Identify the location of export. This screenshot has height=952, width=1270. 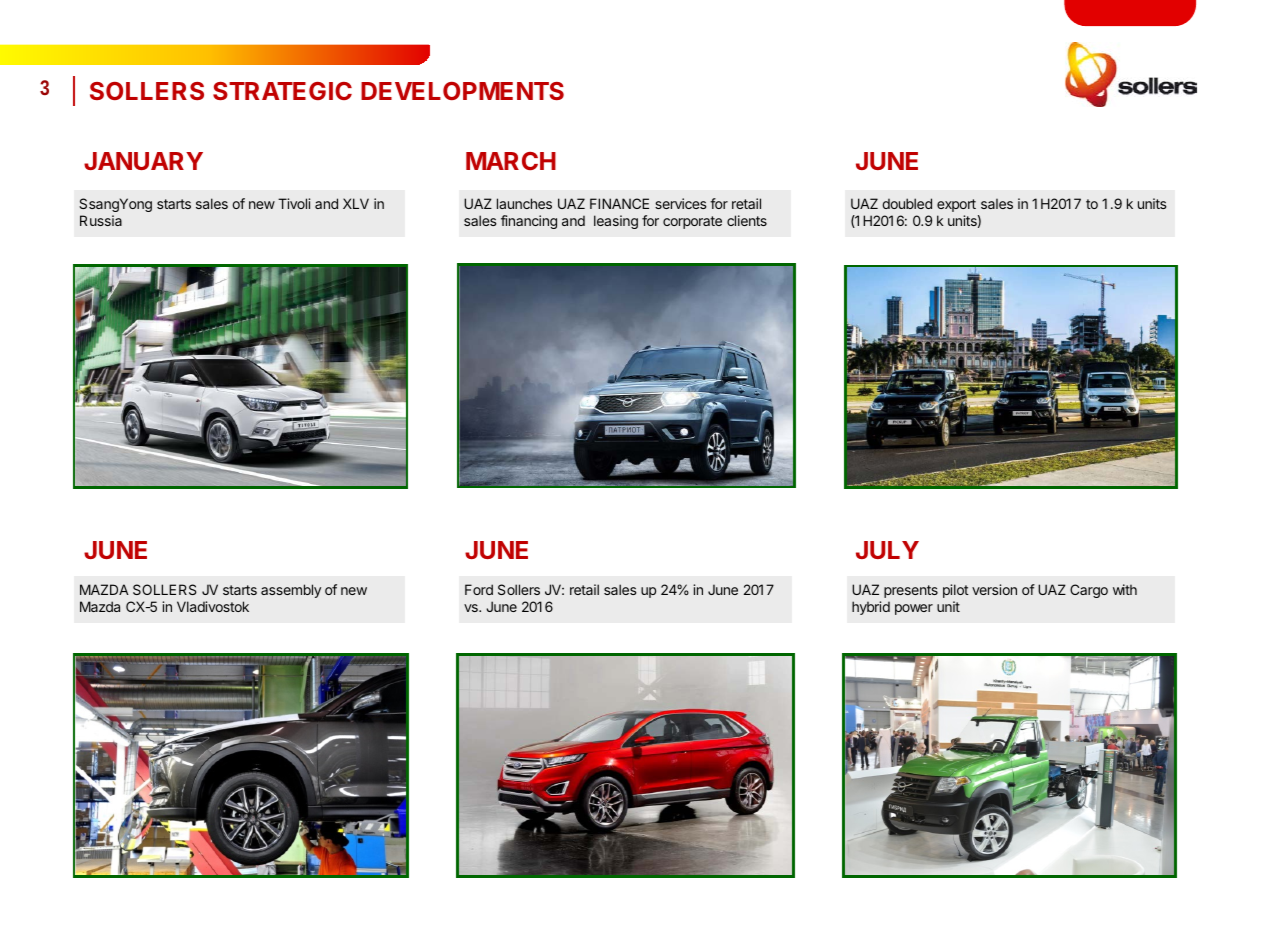
(956, 205).
